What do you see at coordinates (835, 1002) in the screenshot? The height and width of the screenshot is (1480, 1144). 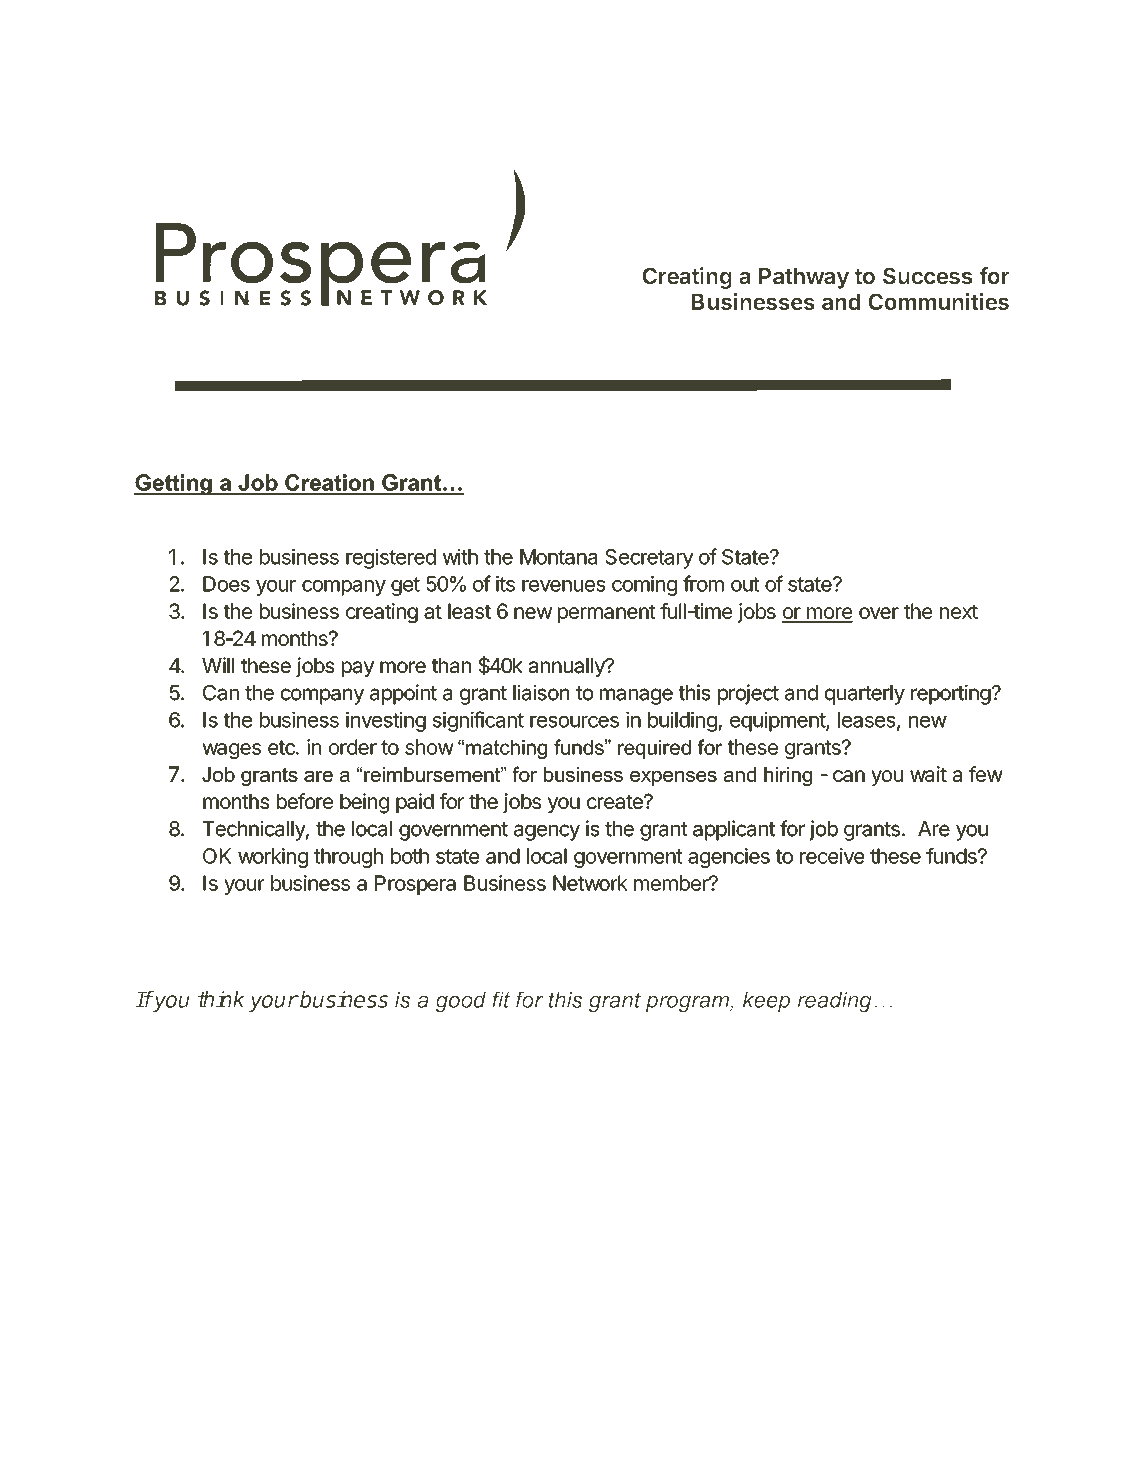 I see `reading` at bounding box center [835, 1002].
